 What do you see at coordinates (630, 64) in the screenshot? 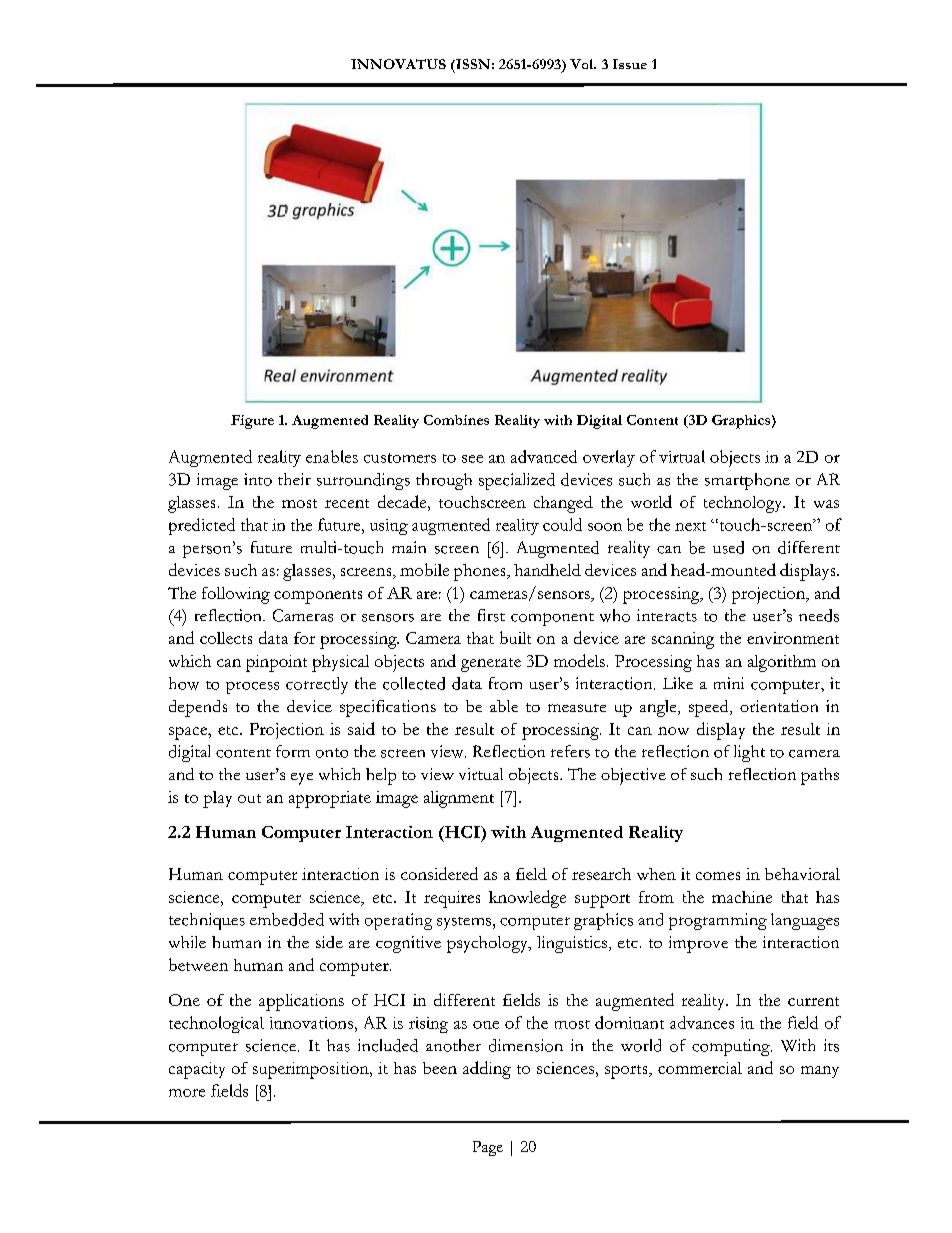
I see `Issue` at bounding box center [630, 64].
